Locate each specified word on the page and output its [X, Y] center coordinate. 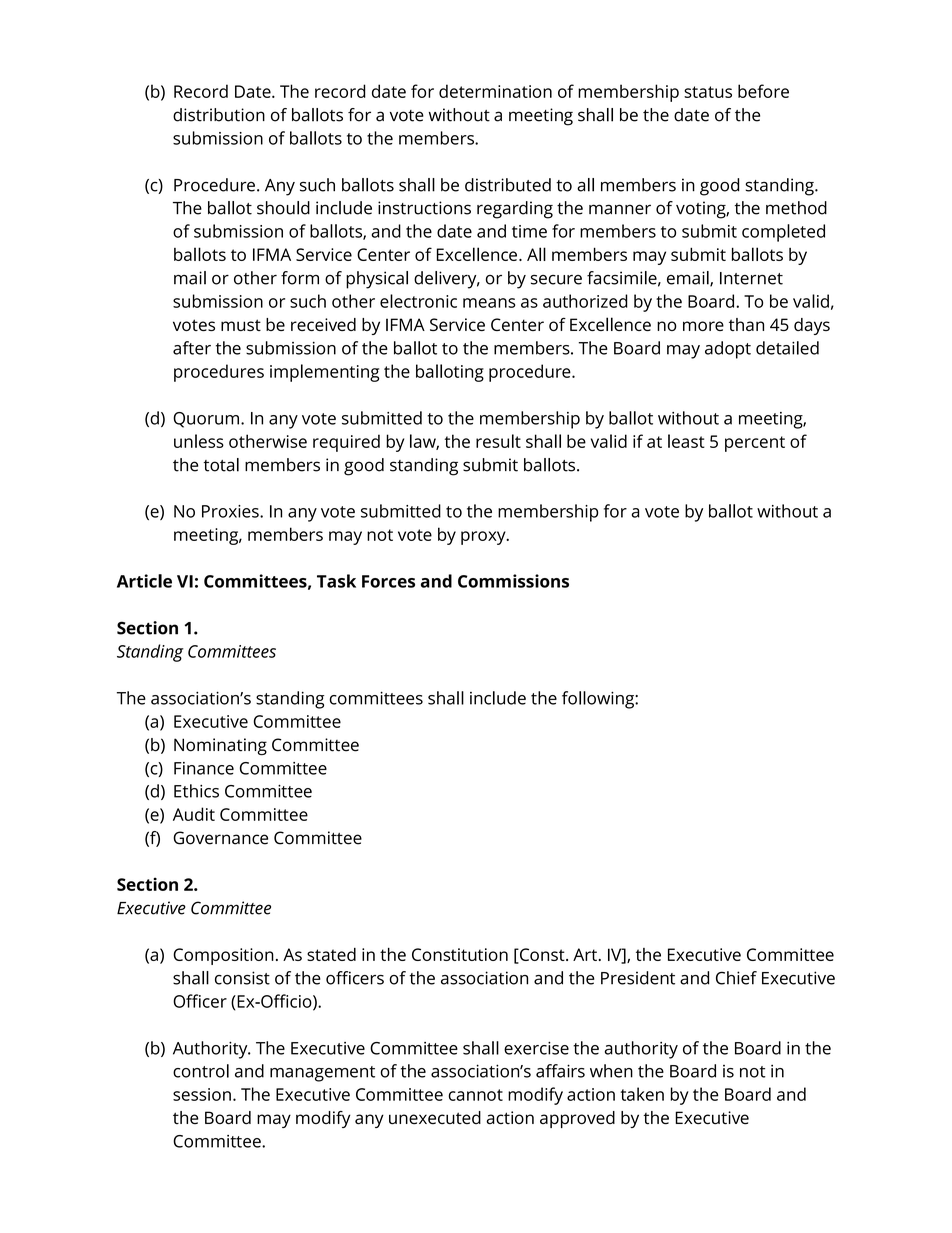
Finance [204, 768]
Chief [736, 978]
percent [755, 444]
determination [495, 91]
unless [199, 441]
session [202, 1094]
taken [642, 1094]
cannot [475, 1095]
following [599, 700]
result [498, 441]
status [708, 92]
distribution [219, 115]
